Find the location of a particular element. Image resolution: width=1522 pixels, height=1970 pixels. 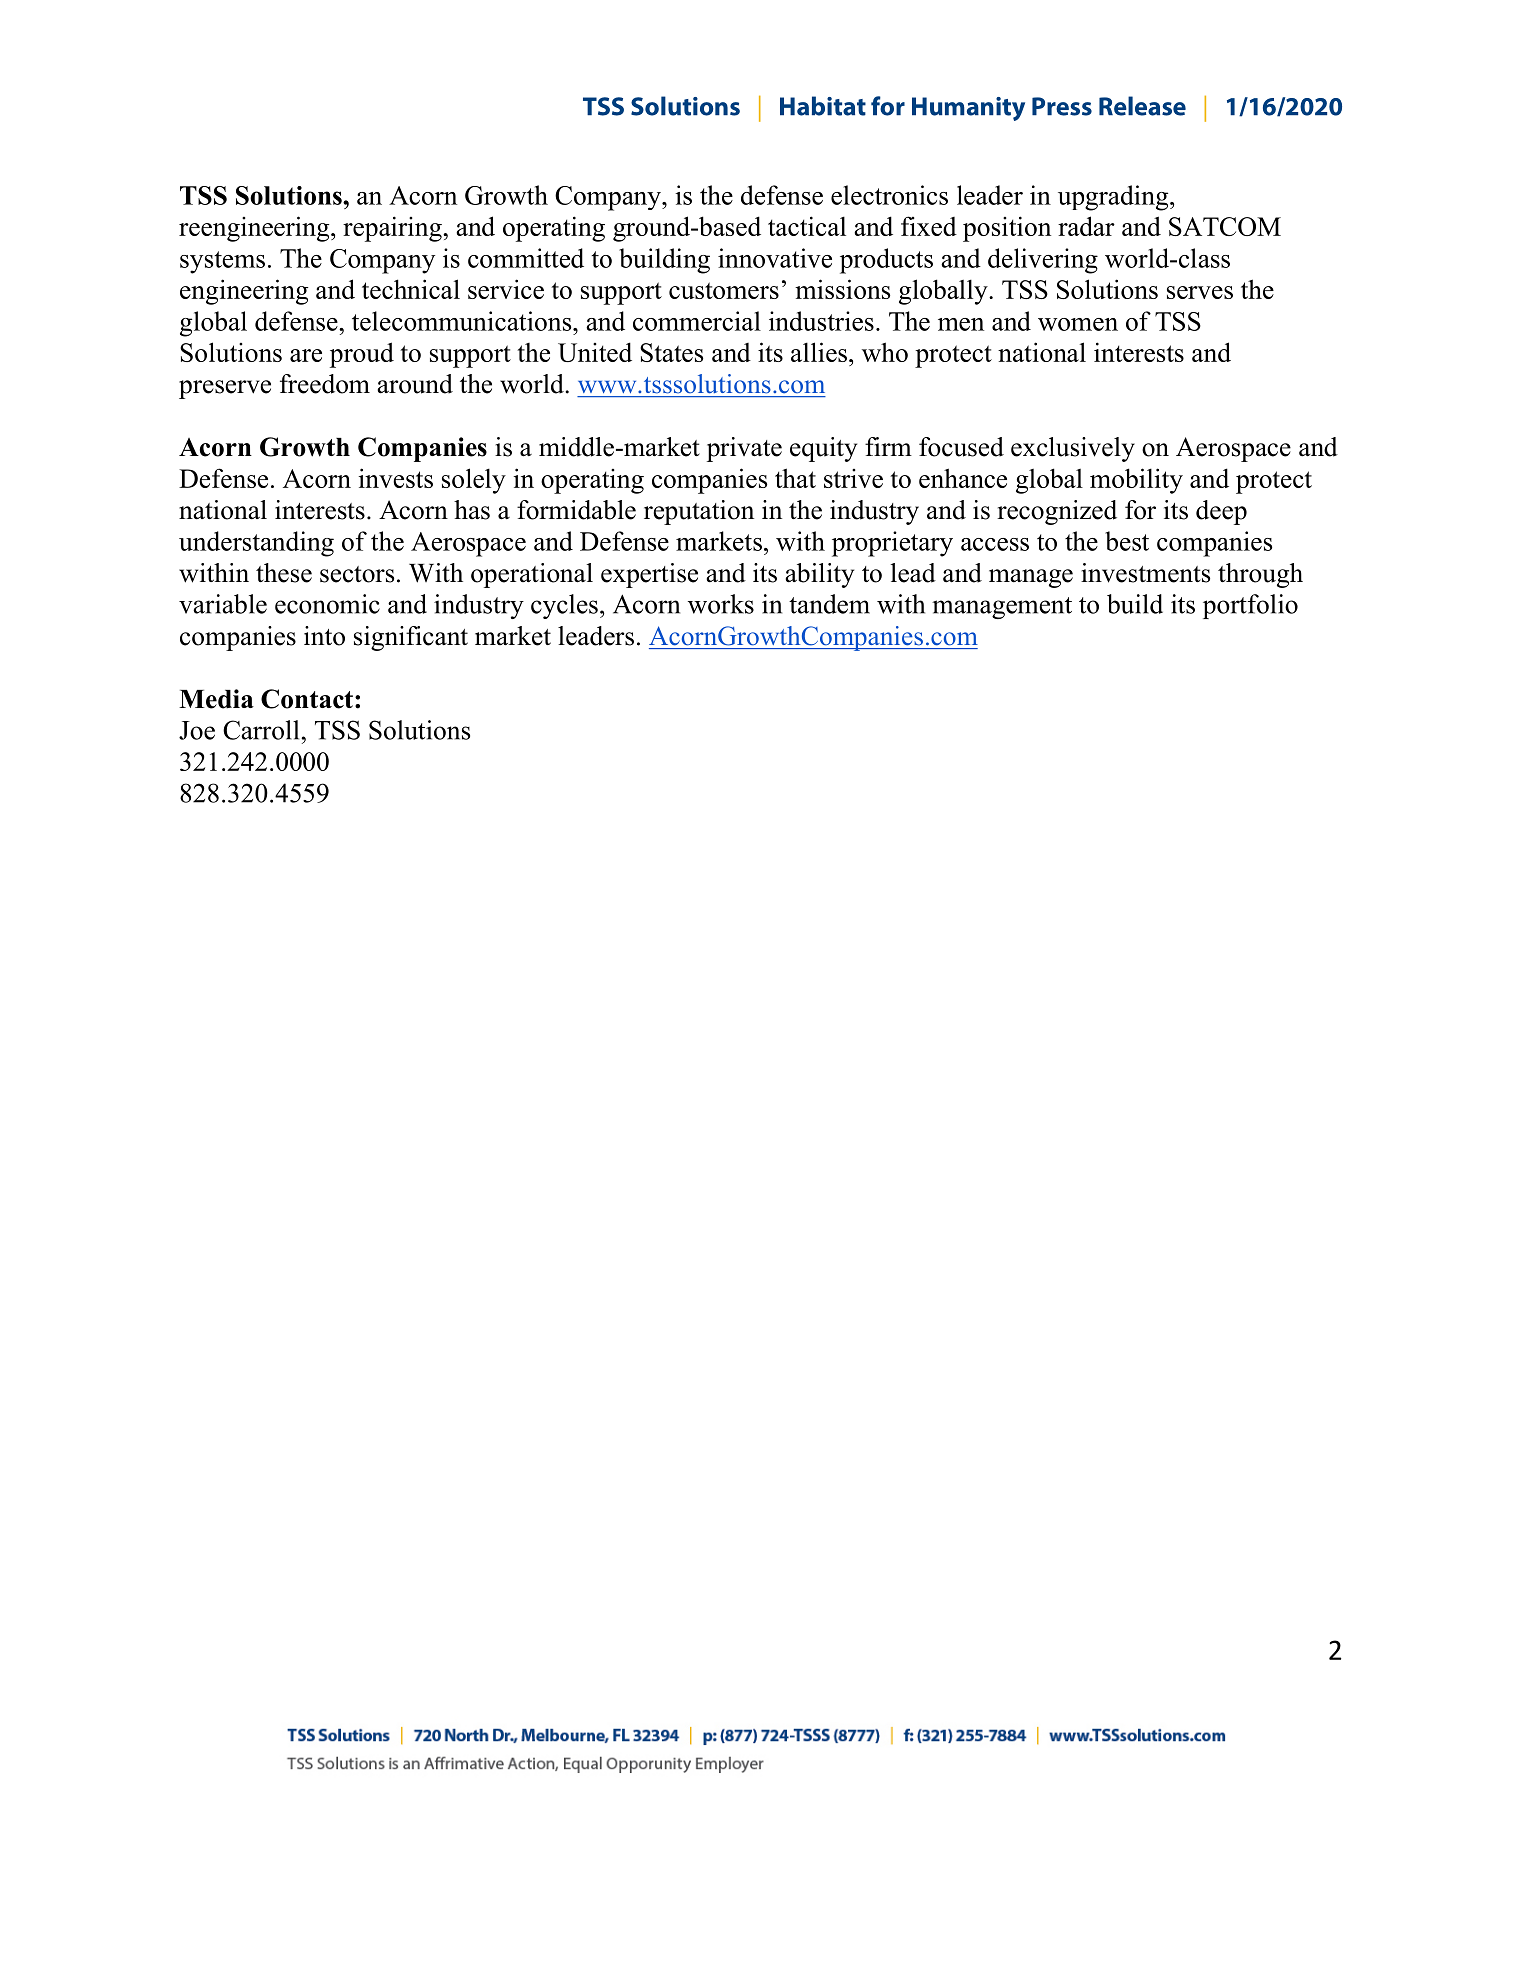

Release is located at coordinates (1142, 106).
